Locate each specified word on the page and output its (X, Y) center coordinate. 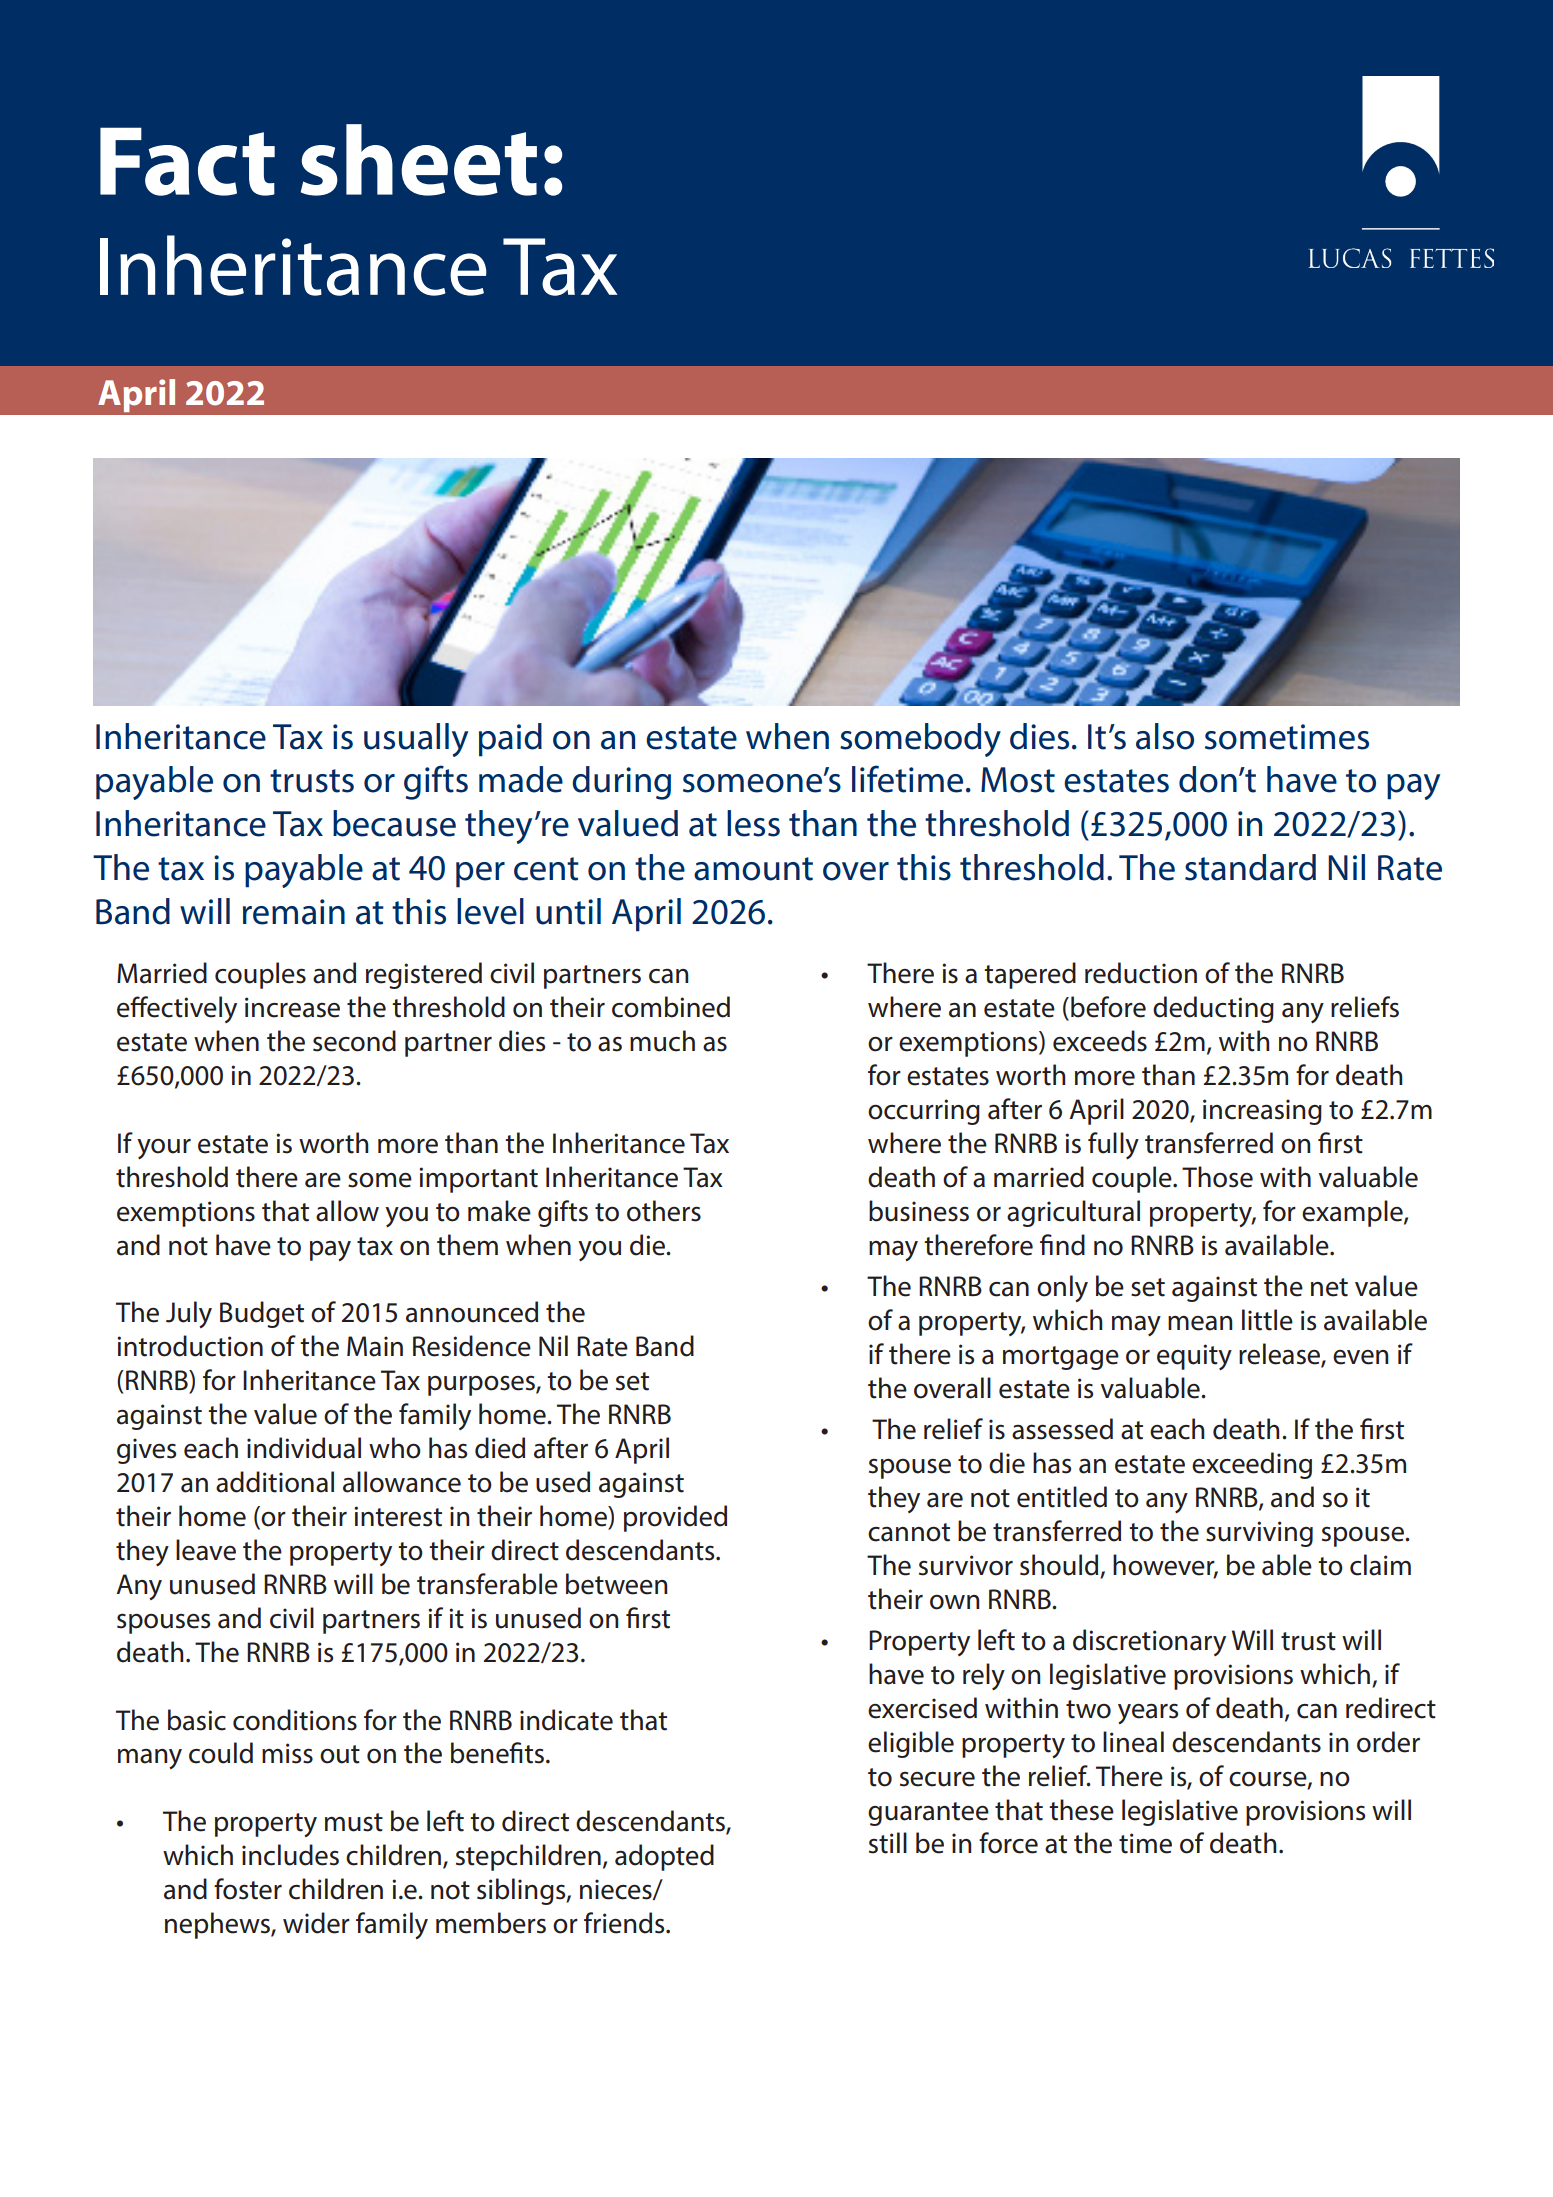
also (1165, 736)
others (664, 1211)
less (753, 823)
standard (1250, 867)
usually (416, 740)
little (1267, 1320)
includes (290, 1855)
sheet (419, 160)
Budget (262, 1314)
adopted (664, 1857)
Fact (187, 161)
